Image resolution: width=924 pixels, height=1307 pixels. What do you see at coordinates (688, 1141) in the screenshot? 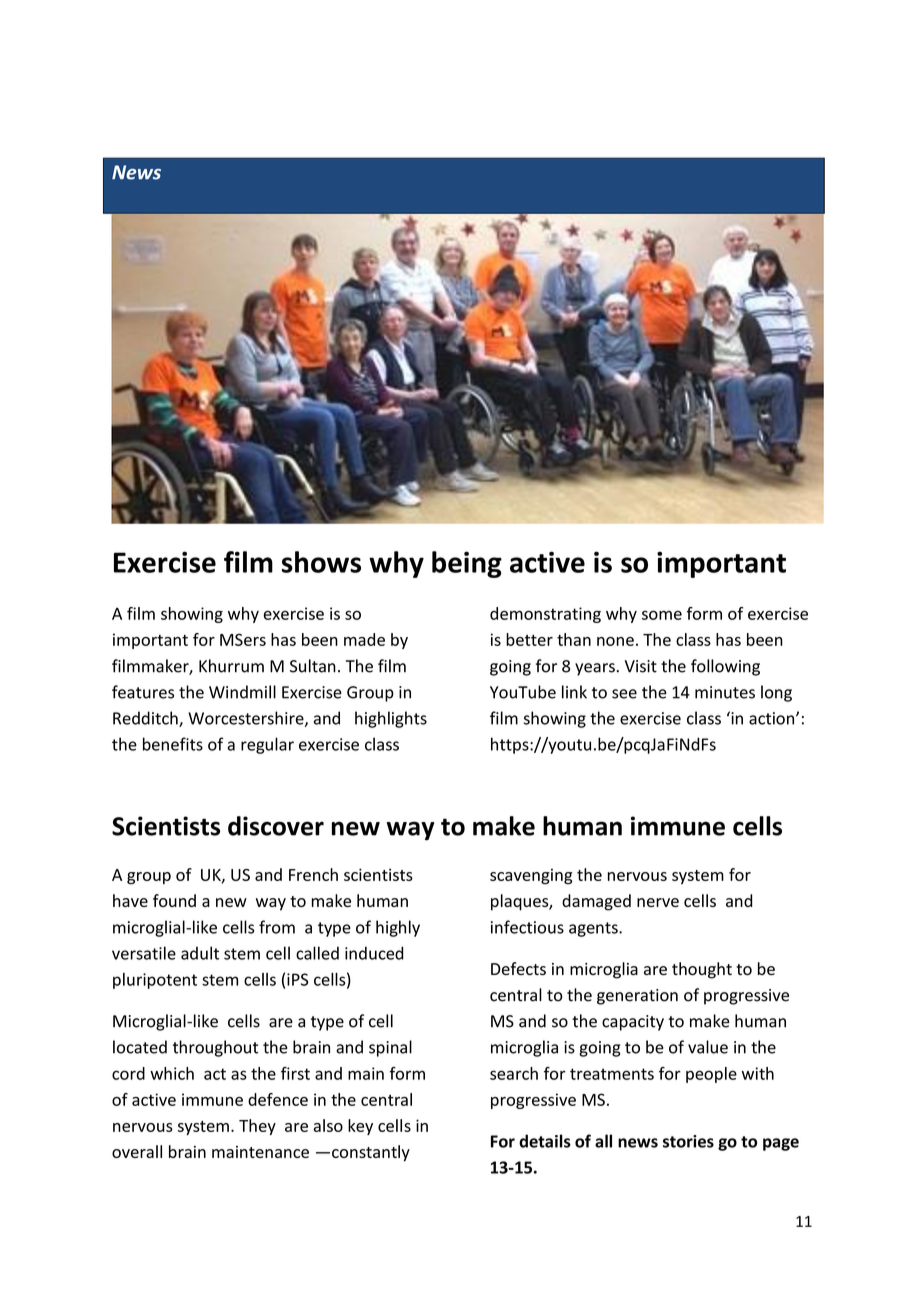
I see `stories` at bounding box center [688, 1141].
